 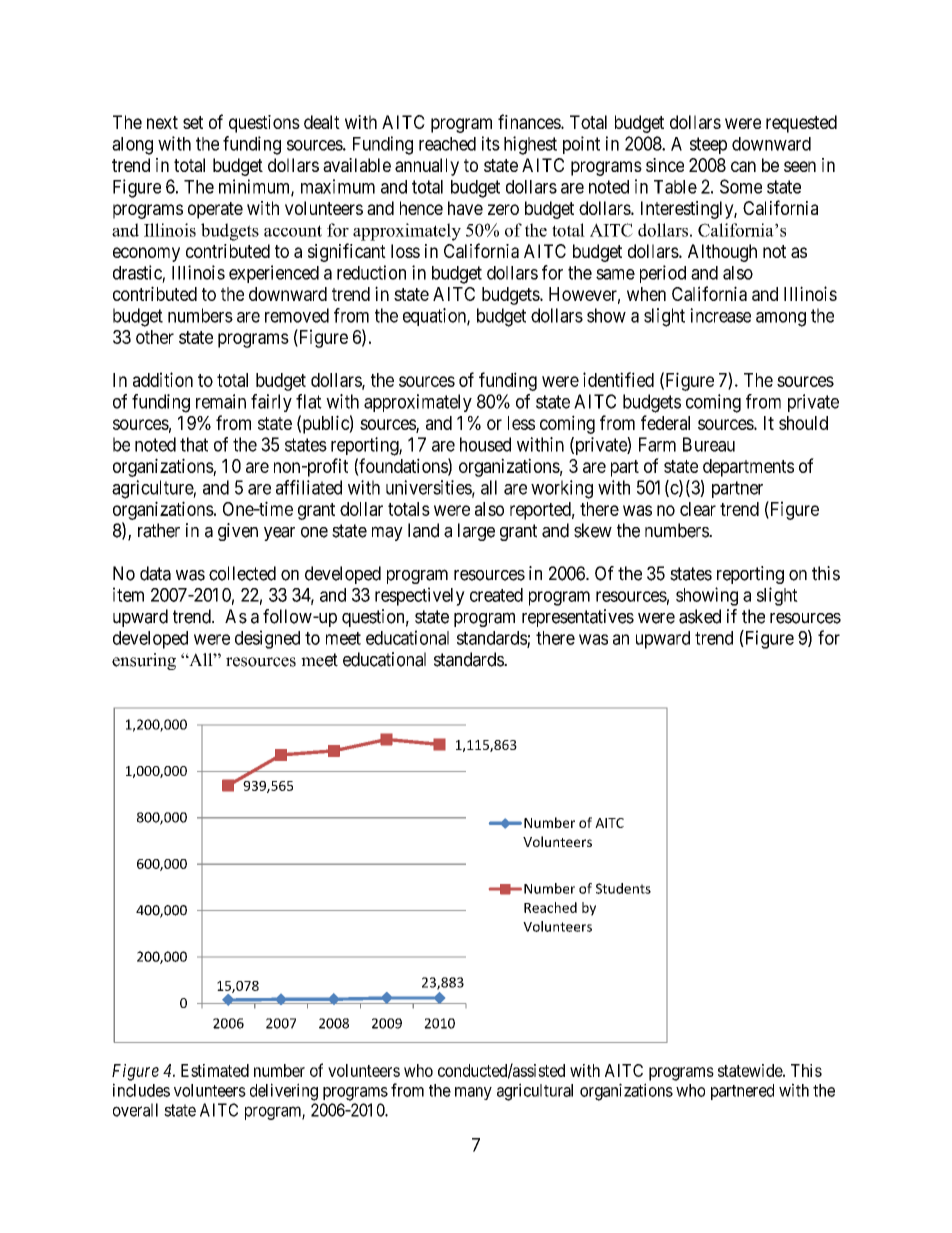 What do you see at coordinates (700, 616) in the document?
I see `asked` at bounding box center [700, 616].
